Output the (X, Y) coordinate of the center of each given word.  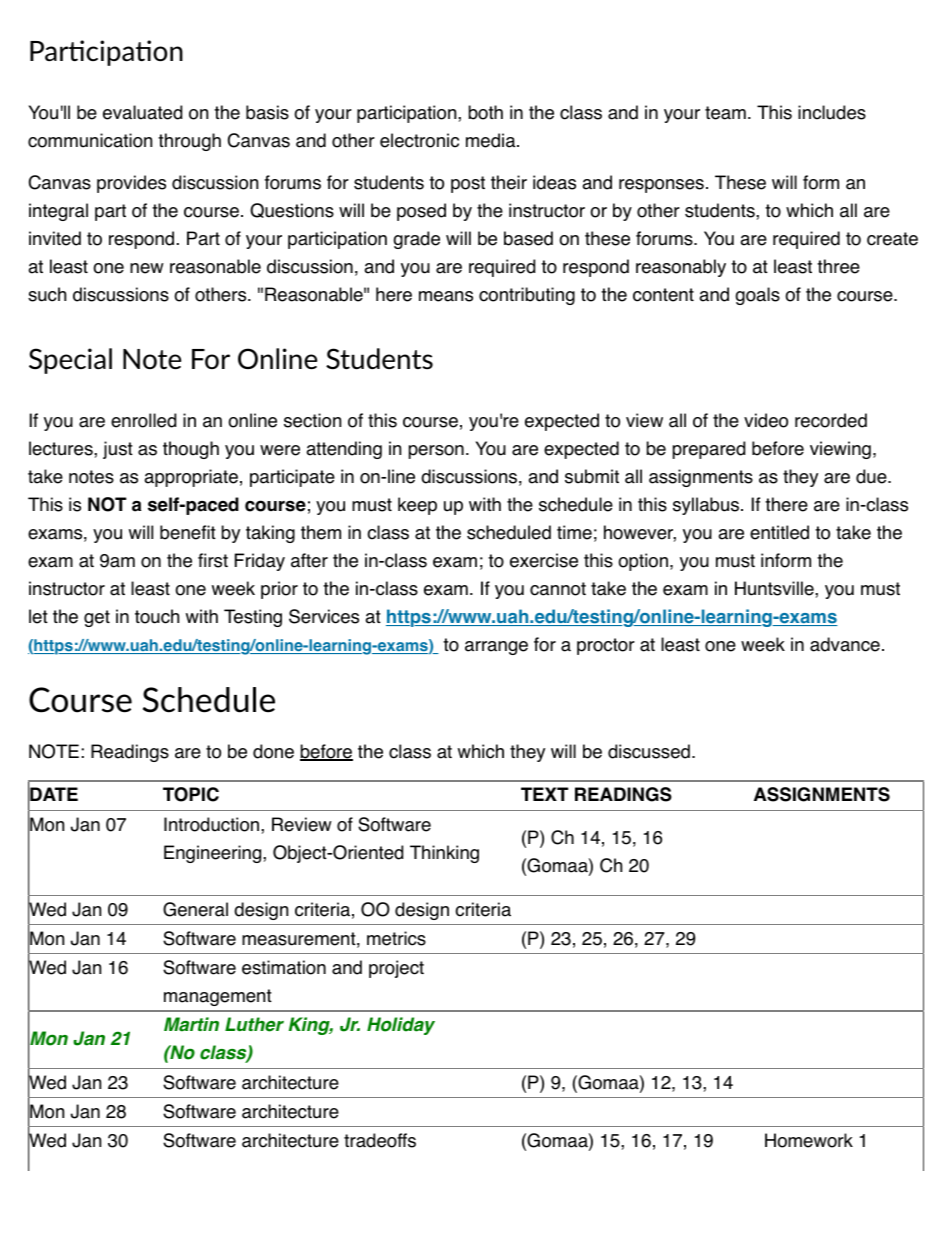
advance (845, 644)
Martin (191, 1024)
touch (157, 616)
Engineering (214, 854)
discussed (649, 751)
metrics (396, 938)
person (436, 452)
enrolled (143, 420)
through (189, 142)
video (766, 420)
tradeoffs (380, 1140)
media (492, 140)
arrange (496, 648)
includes (832, 112)
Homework (809, 1140)
